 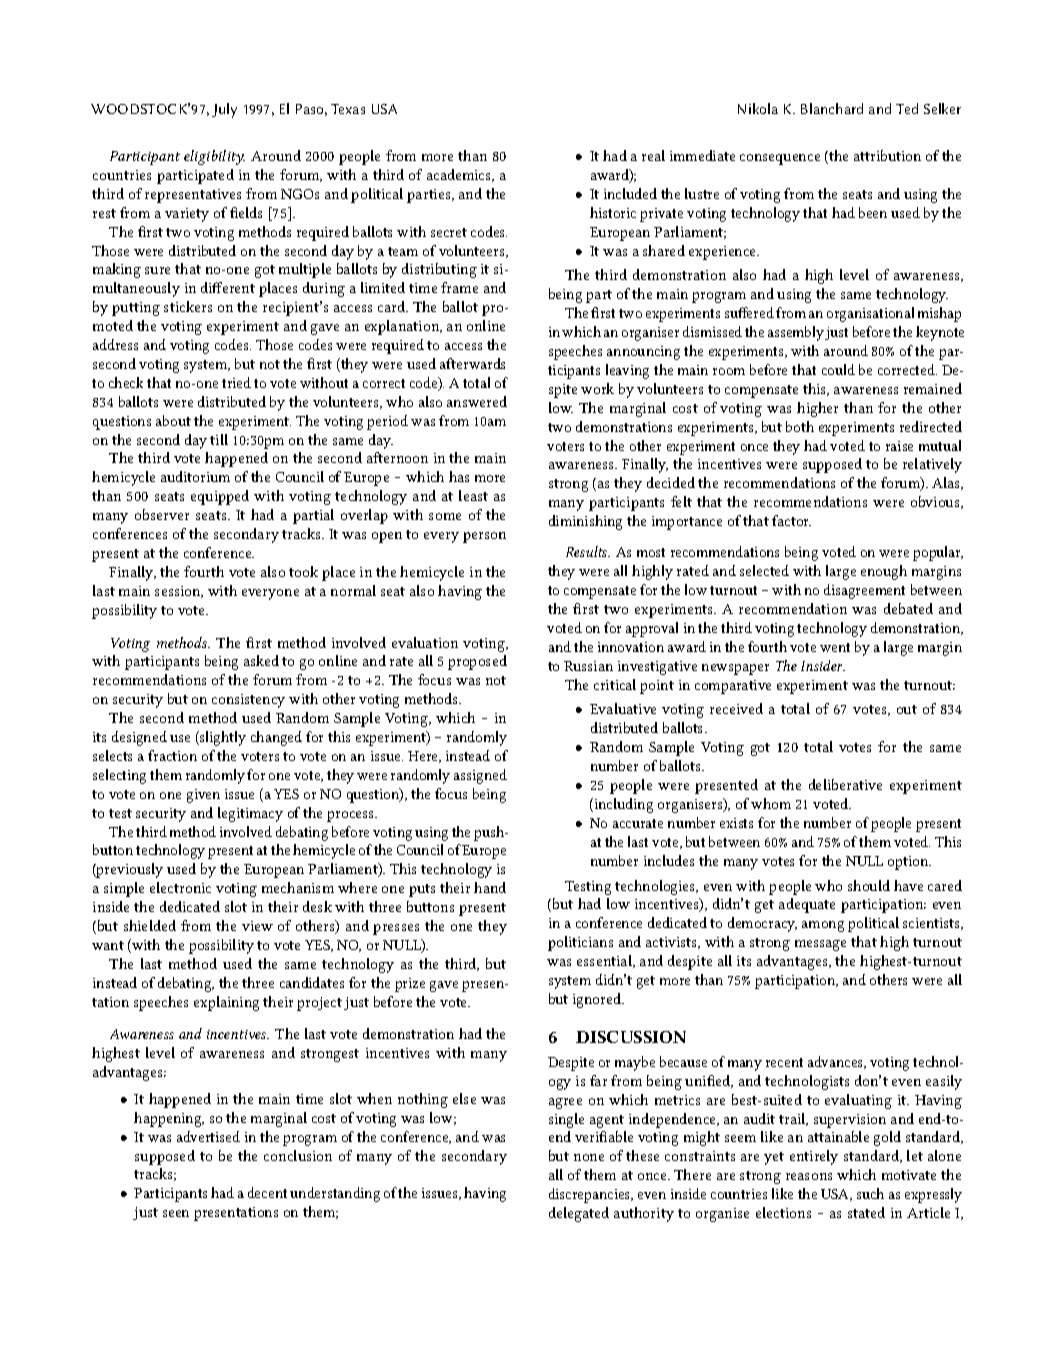 What do you see at coordinates (835, 647) in the screenshot?
I see `went` at bounding box center [835, 647].
